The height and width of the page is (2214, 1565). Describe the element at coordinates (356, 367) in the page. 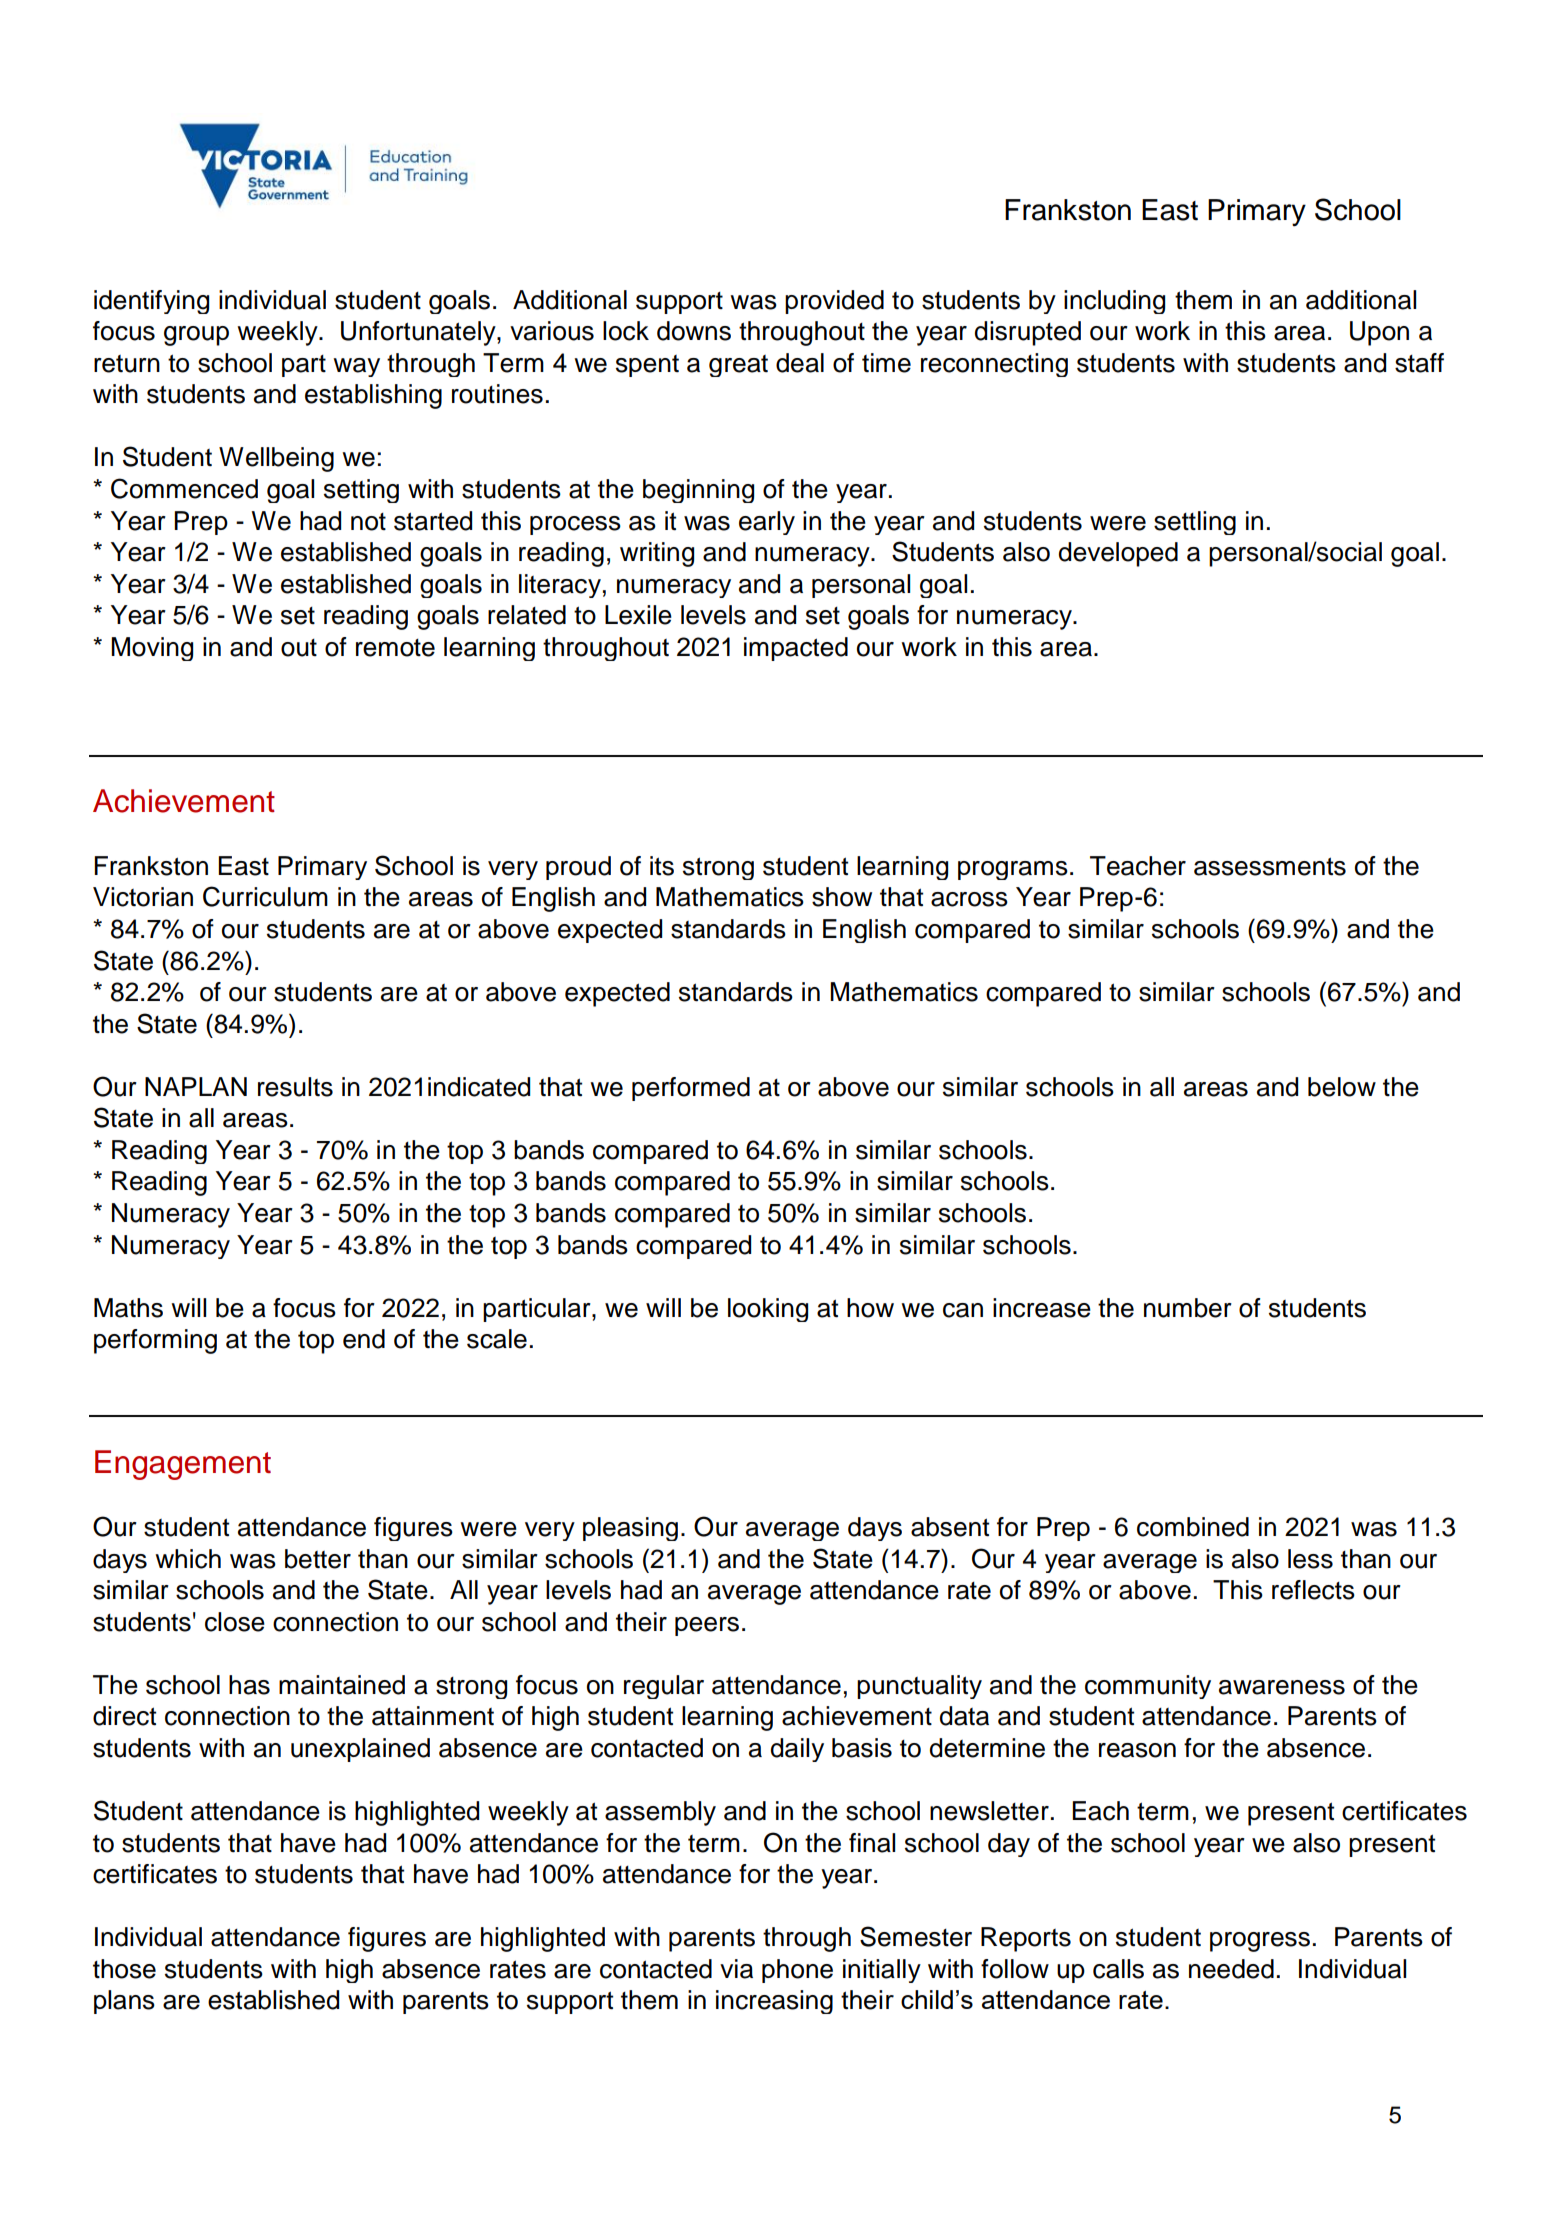

I see `way` at that location.
